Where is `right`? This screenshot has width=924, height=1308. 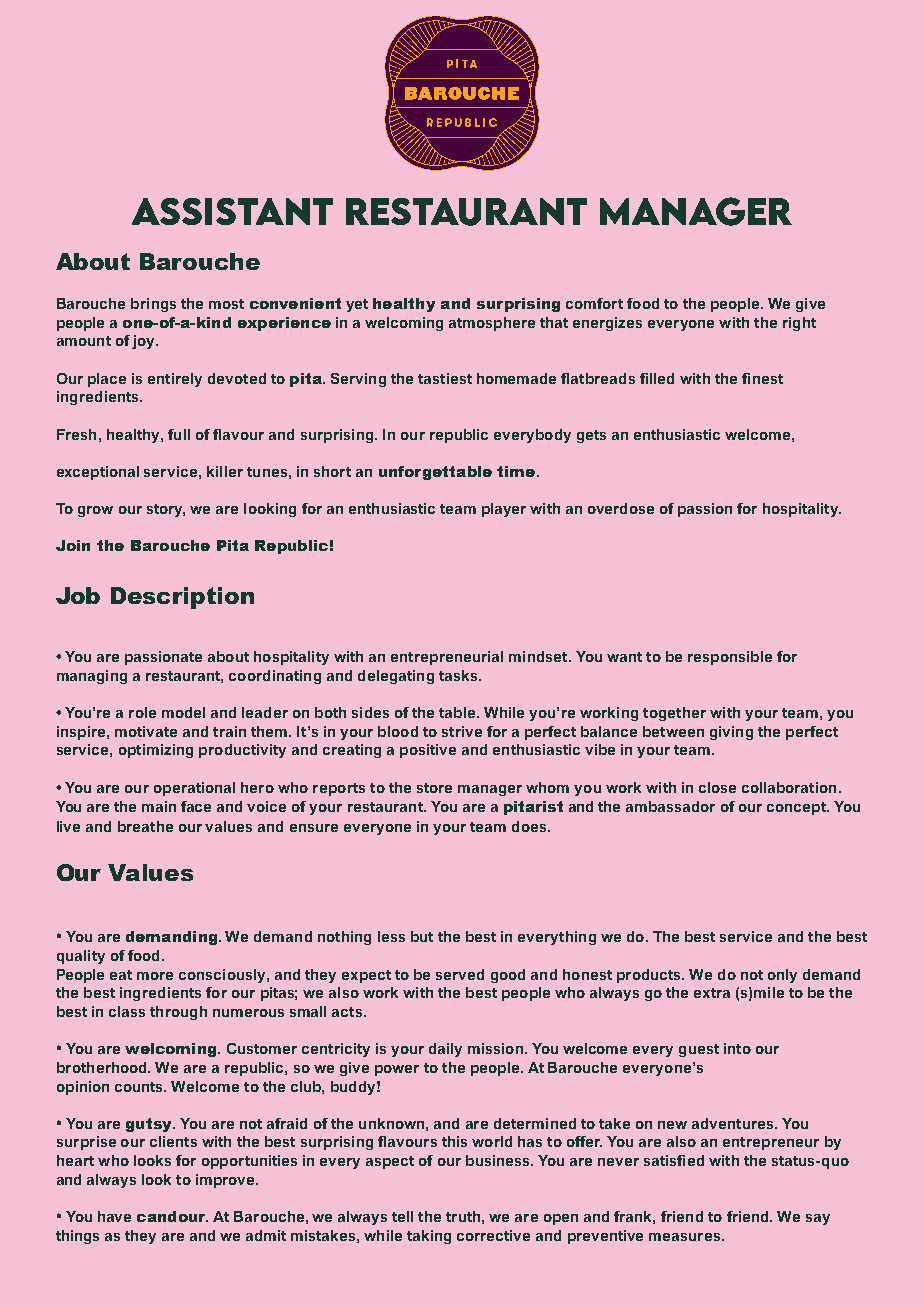 right is located at coordinates (799, 324).
